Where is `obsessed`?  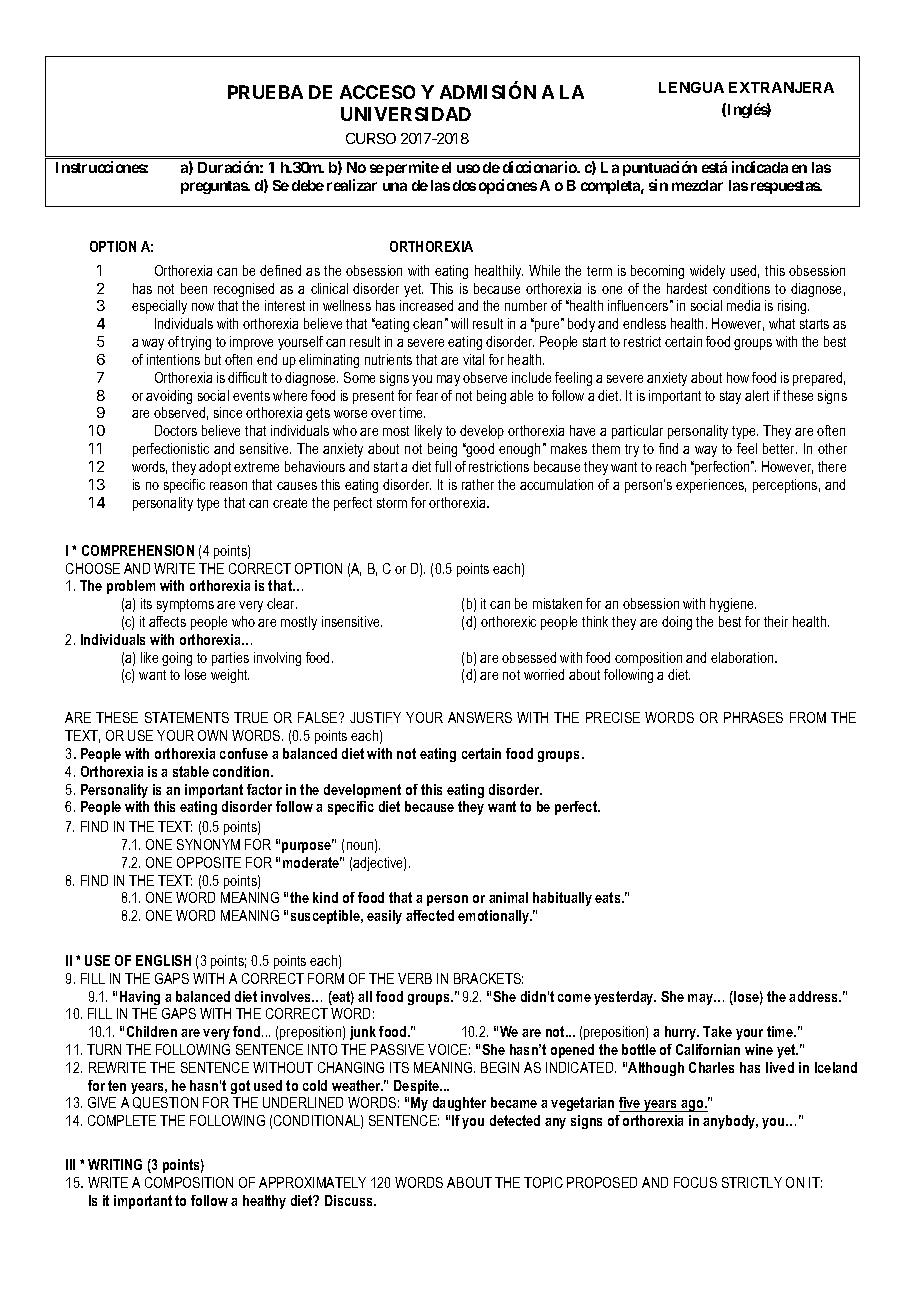 obsessed is located at coordinates (529, 657).
